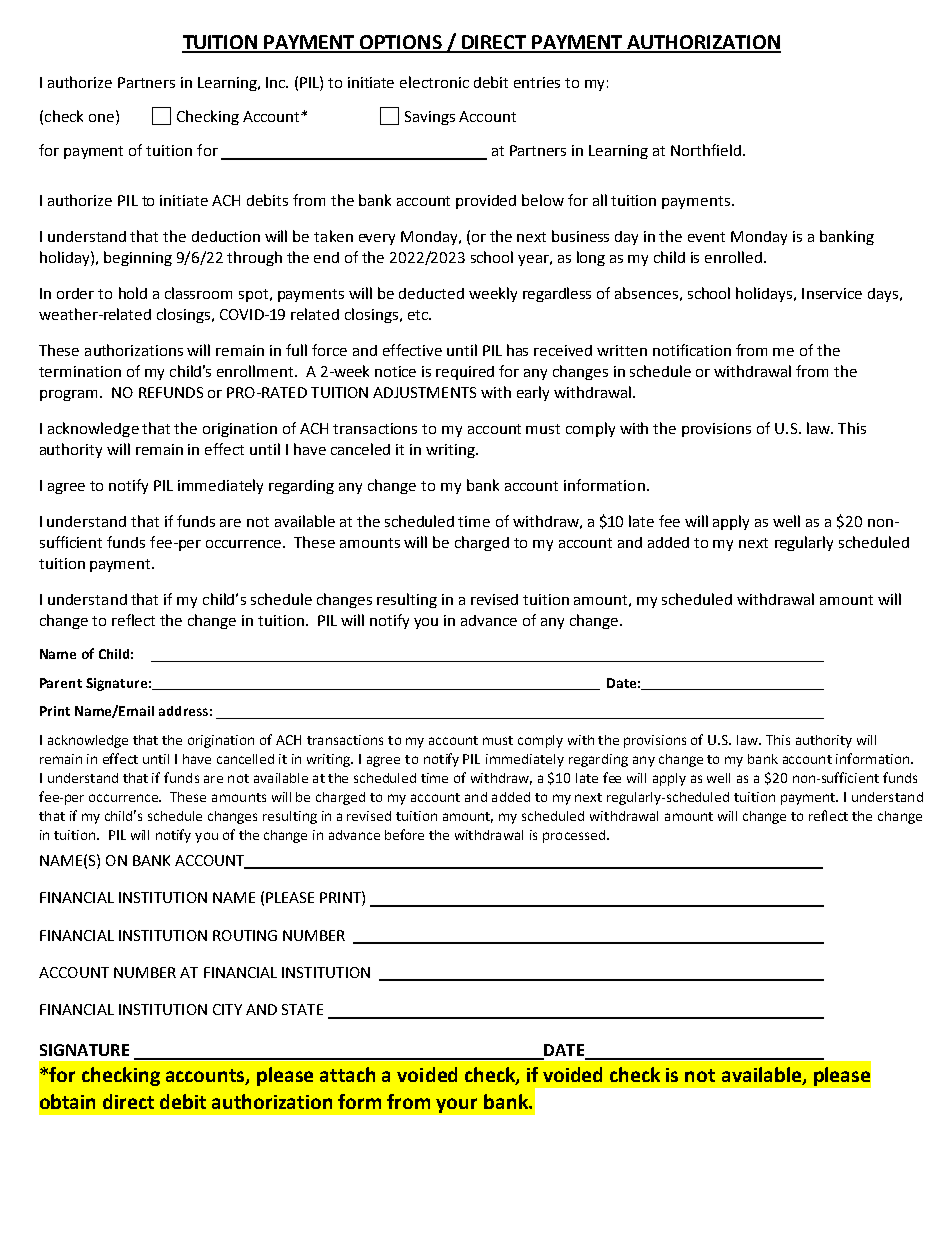 This page has width=952, height=1233. I want to click on Savings, so click(430, 118).
